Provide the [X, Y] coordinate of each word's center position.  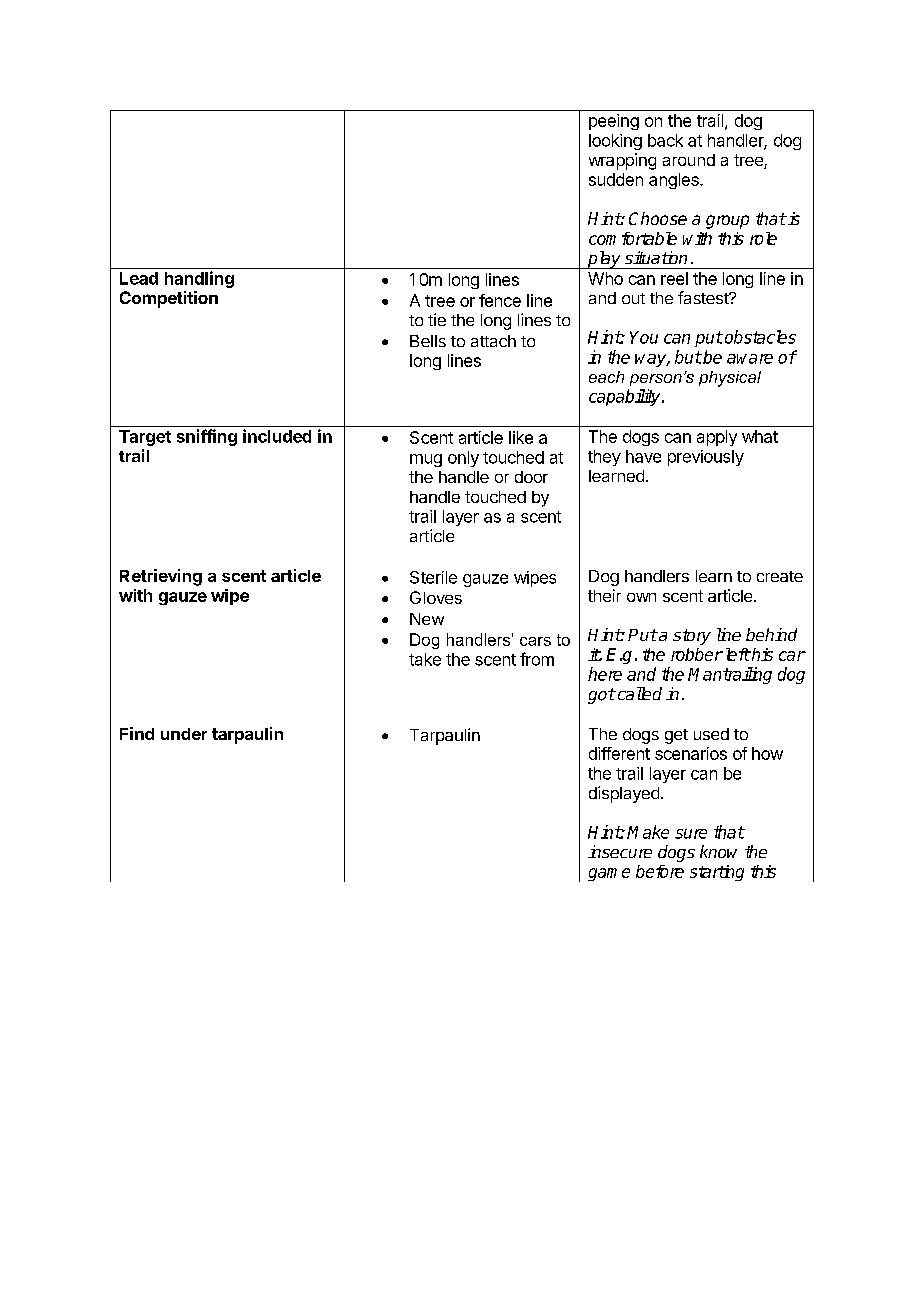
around [689, 160]
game [609, 874]
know [718, 851]
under [184, 734]
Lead [139, 278]
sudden [616, 179]
